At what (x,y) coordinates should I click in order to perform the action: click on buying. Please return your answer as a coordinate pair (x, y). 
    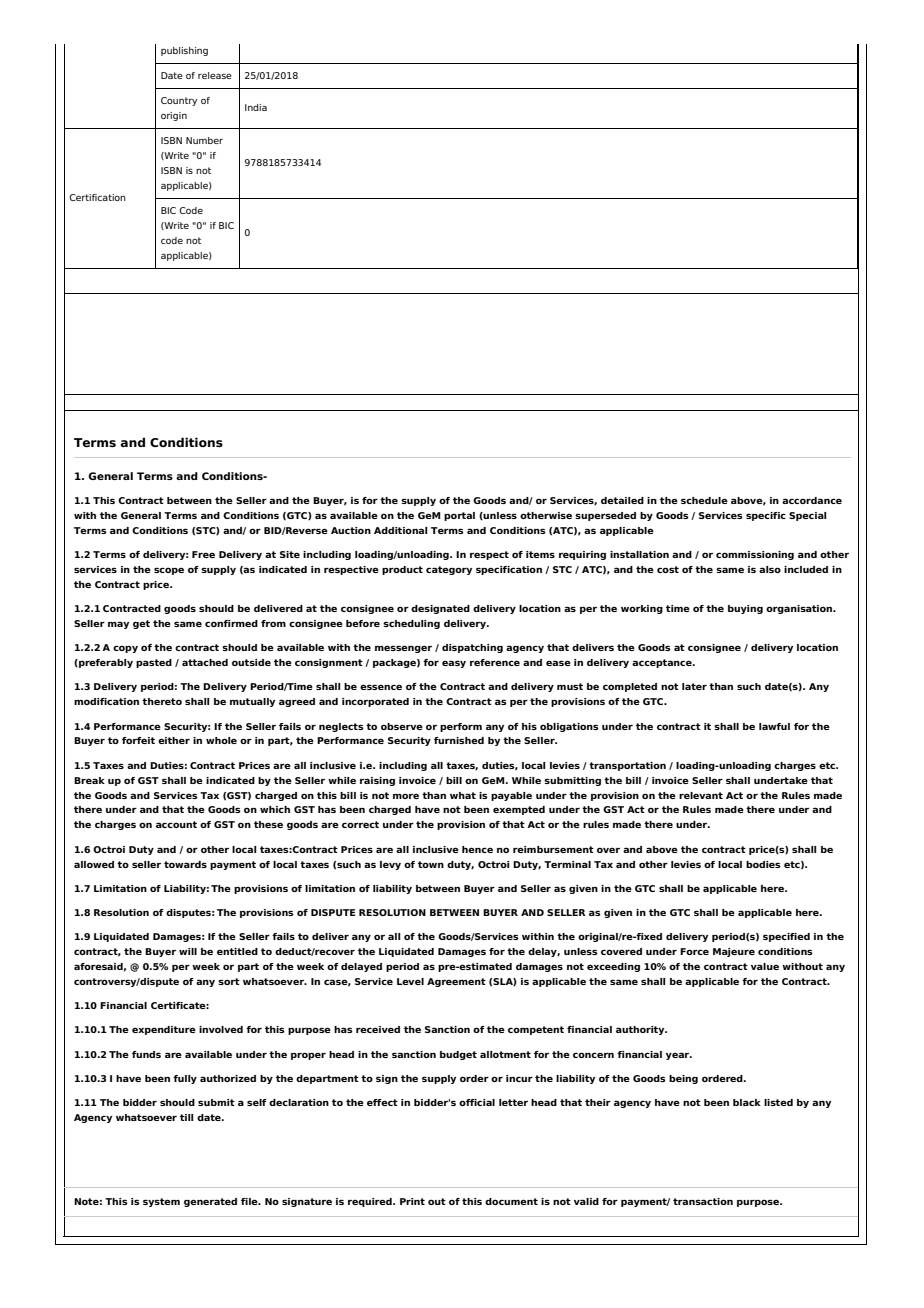
    Looking at the image, I should click on (745, 609).
